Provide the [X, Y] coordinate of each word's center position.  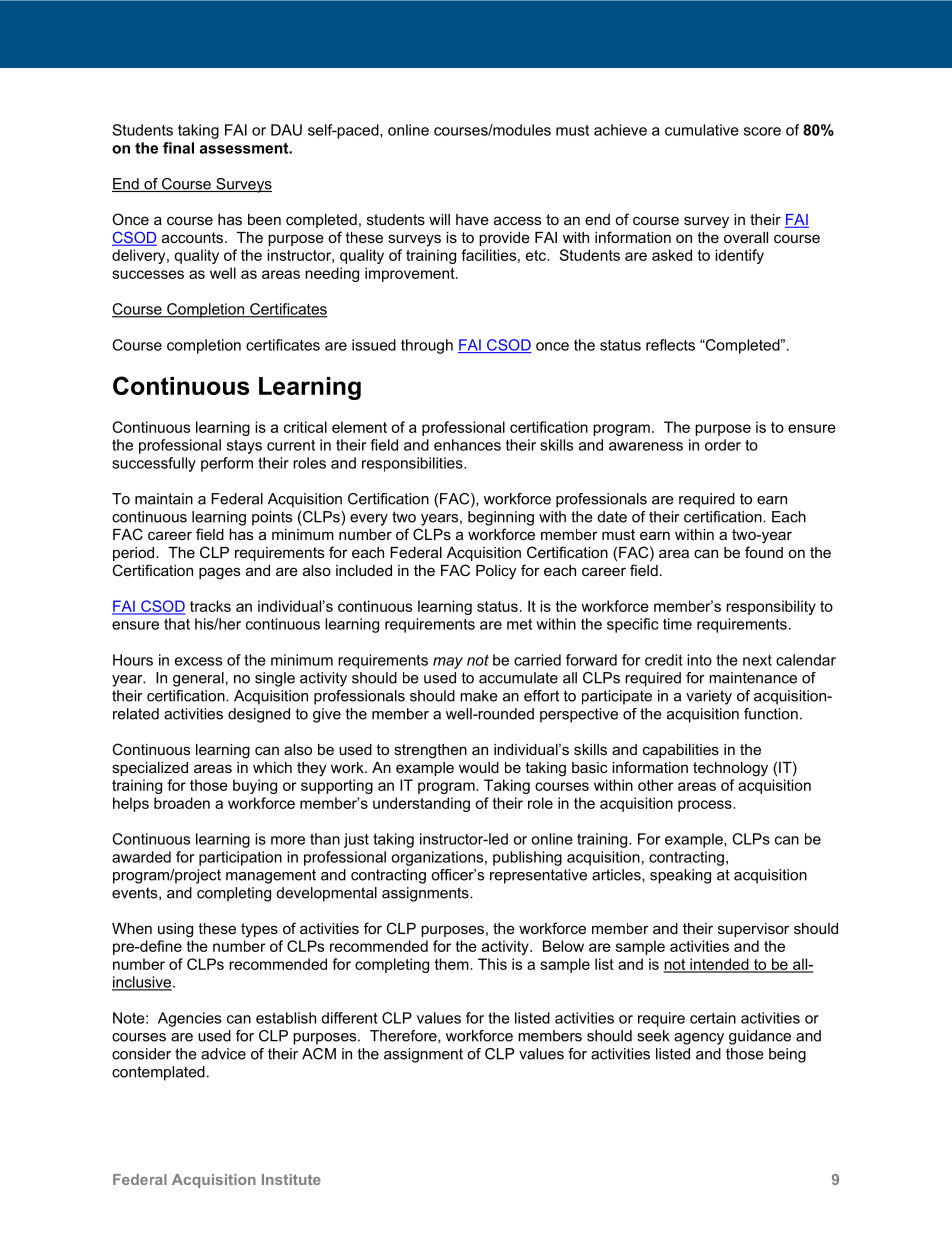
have [472, 219]
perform [227, 464]
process [706, 806]
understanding [421, 804]
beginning [501, 518]
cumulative [702, 130]
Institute [291, 1179]
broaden [182, 803]
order [723, 445]
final [178, 148]
